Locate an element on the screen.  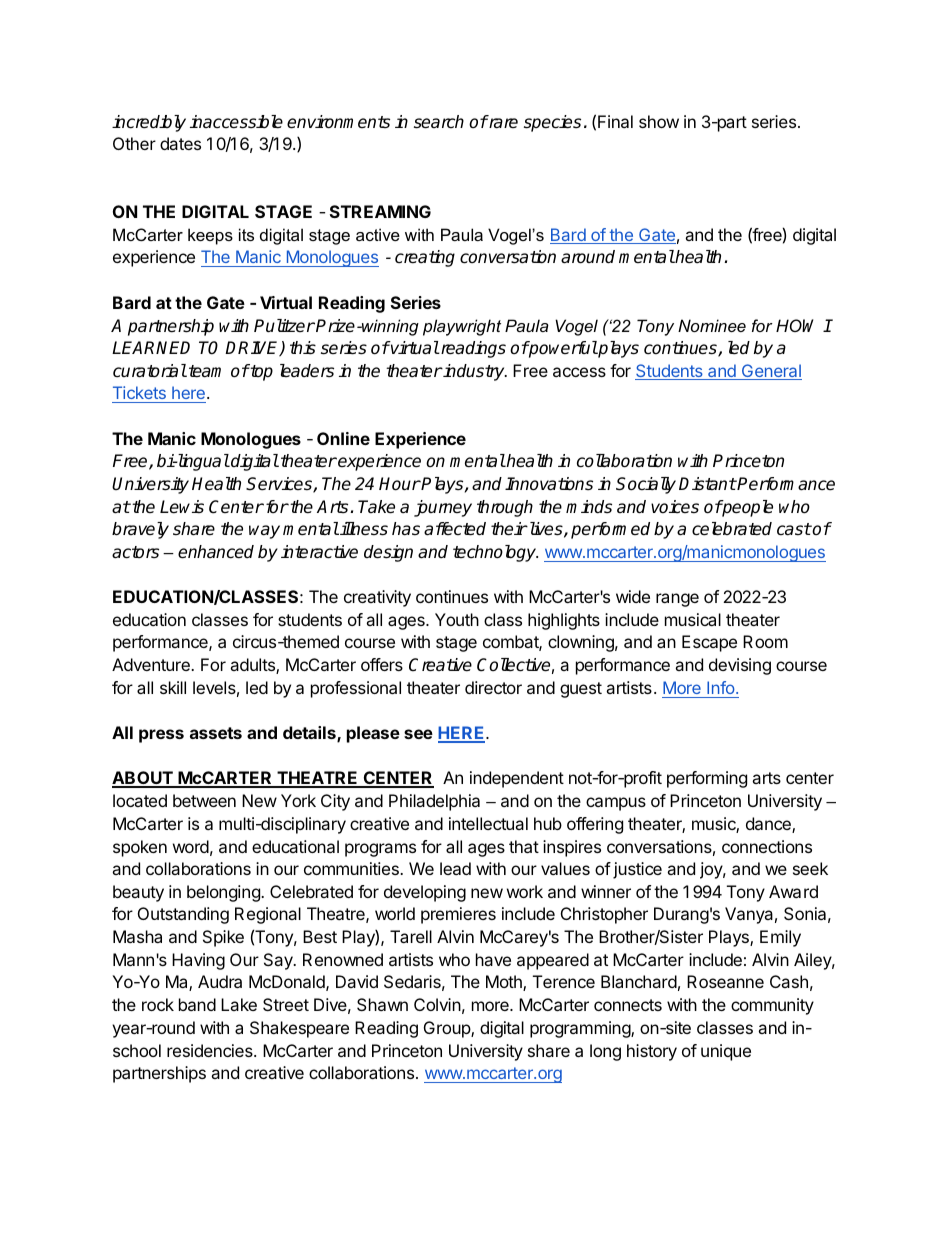
range is located at coordinates (677, 600).
